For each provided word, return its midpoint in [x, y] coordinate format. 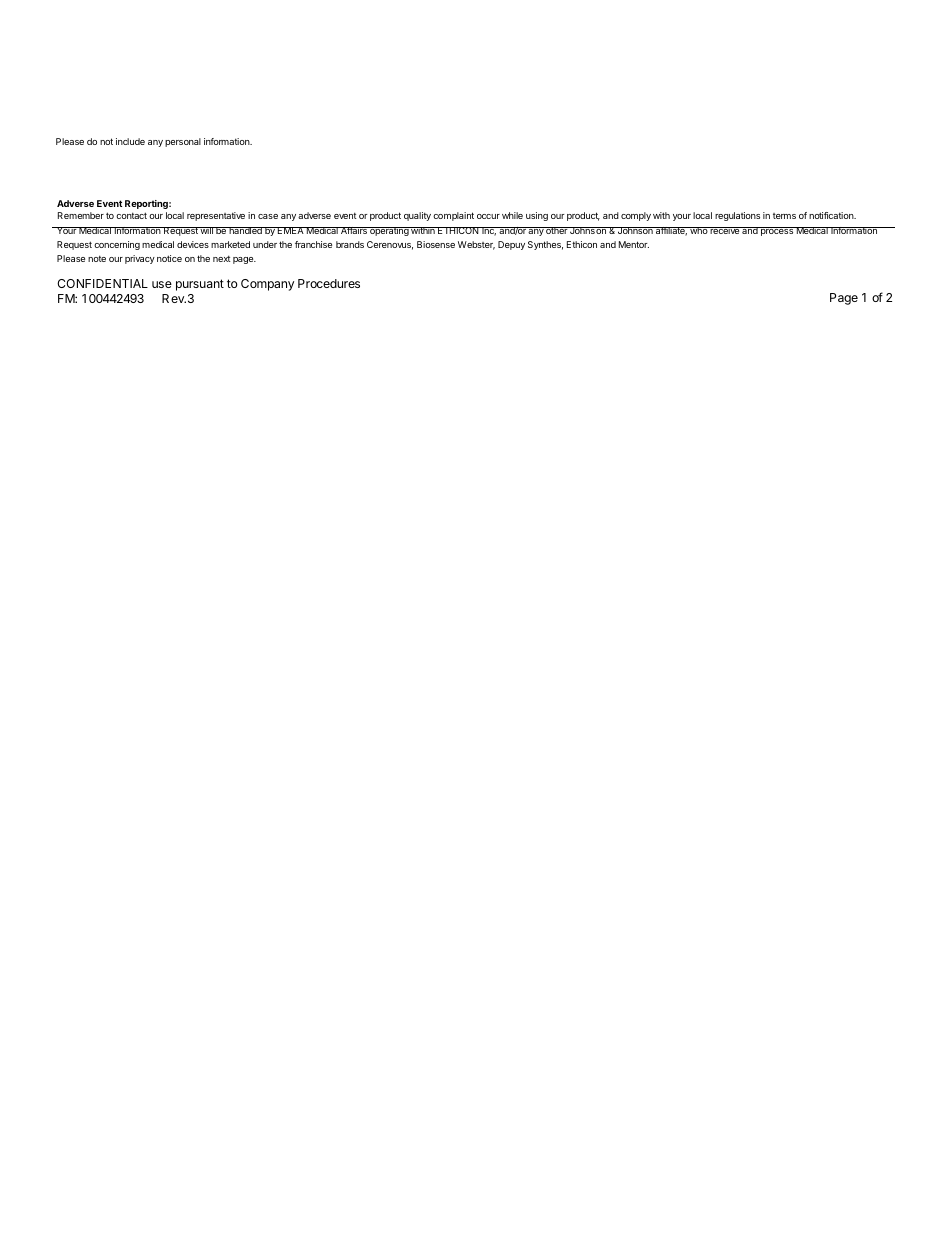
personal [183, 142]
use [162, 284]
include [130, 141]
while [512, 215]
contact [131, 215]
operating [389, 231]
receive [725, 230]
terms [784, 216]
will [207, 230]
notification [832, 215]
